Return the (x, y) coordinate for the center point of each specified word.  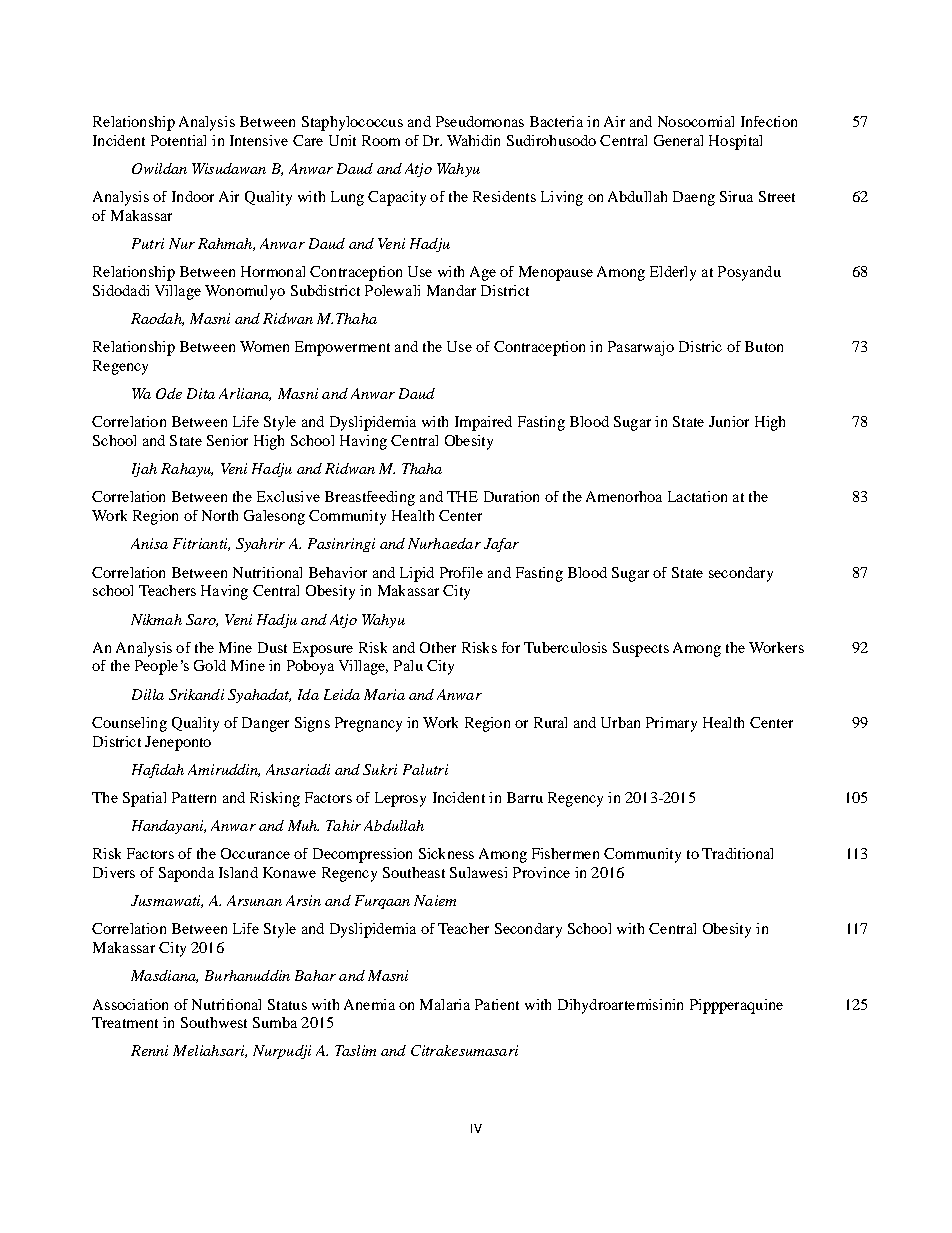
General (678, 140)
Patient (497, 1004)
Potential (178, 140)
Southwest (214, 1022)
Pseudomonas (480, 121)
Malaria (445, 1004)
